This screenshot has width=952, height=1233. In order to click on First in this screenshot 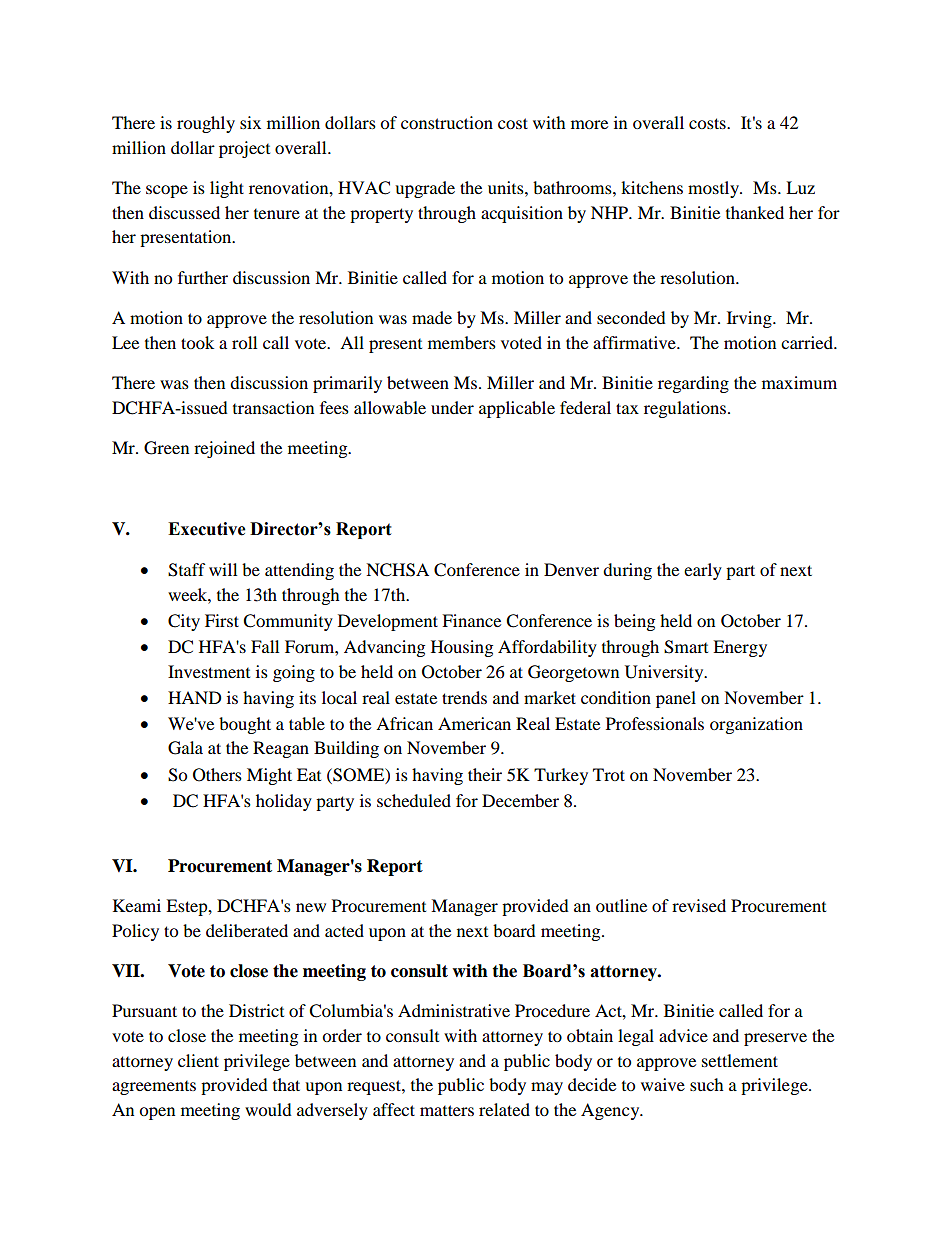, I will do `click(222, 620)`.
